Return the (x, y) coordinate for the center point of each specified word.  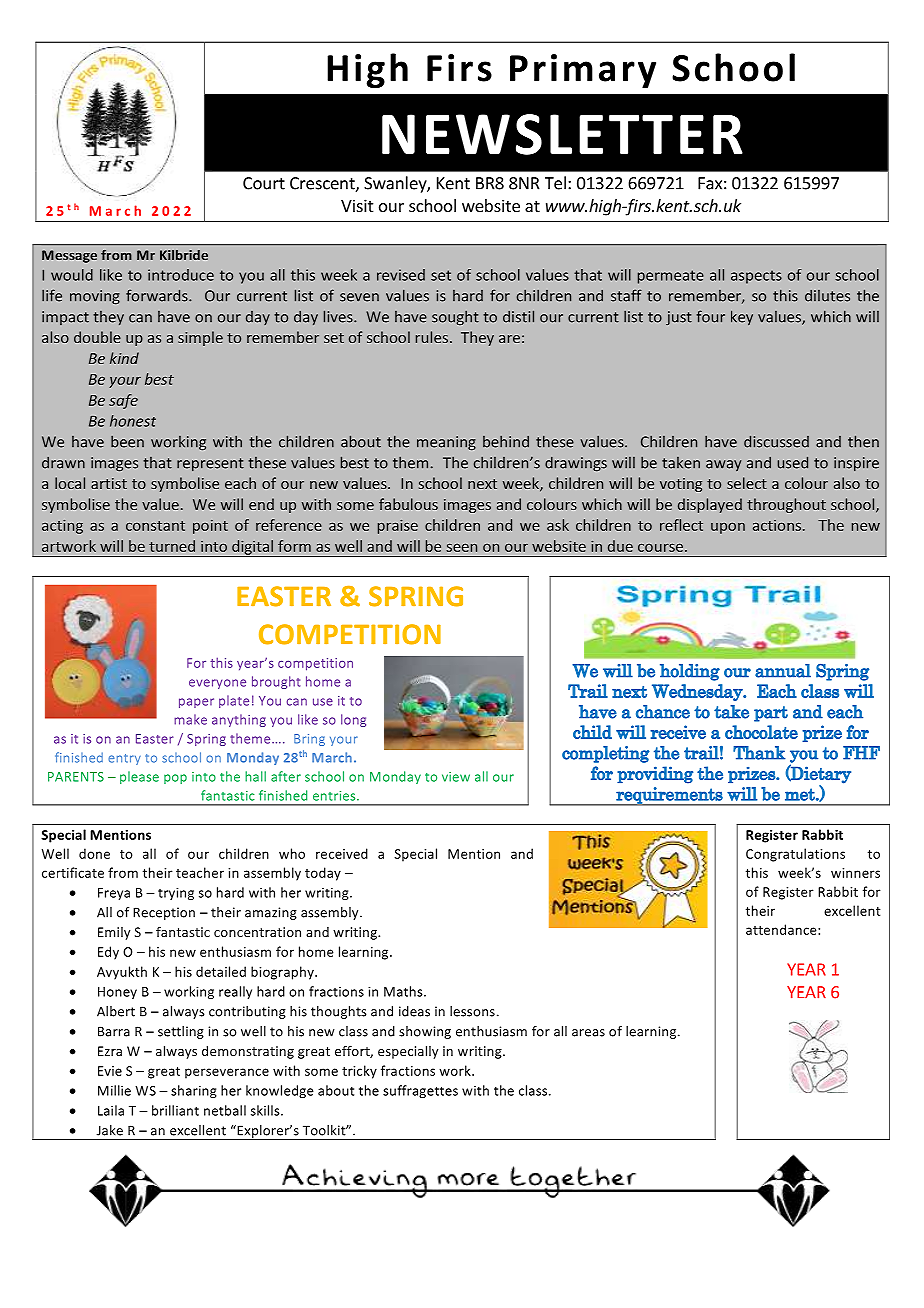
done (94, 853)
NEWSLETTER (562, 134)
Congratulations (795, 855)
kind (124, 358)
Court (264, 183)
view (456, 777)
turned (172, 546)
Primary (583, 71)
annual (783, 671)
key (742, 317)
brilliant (175, 1110)
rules (432, 337)
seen (461, 547)
